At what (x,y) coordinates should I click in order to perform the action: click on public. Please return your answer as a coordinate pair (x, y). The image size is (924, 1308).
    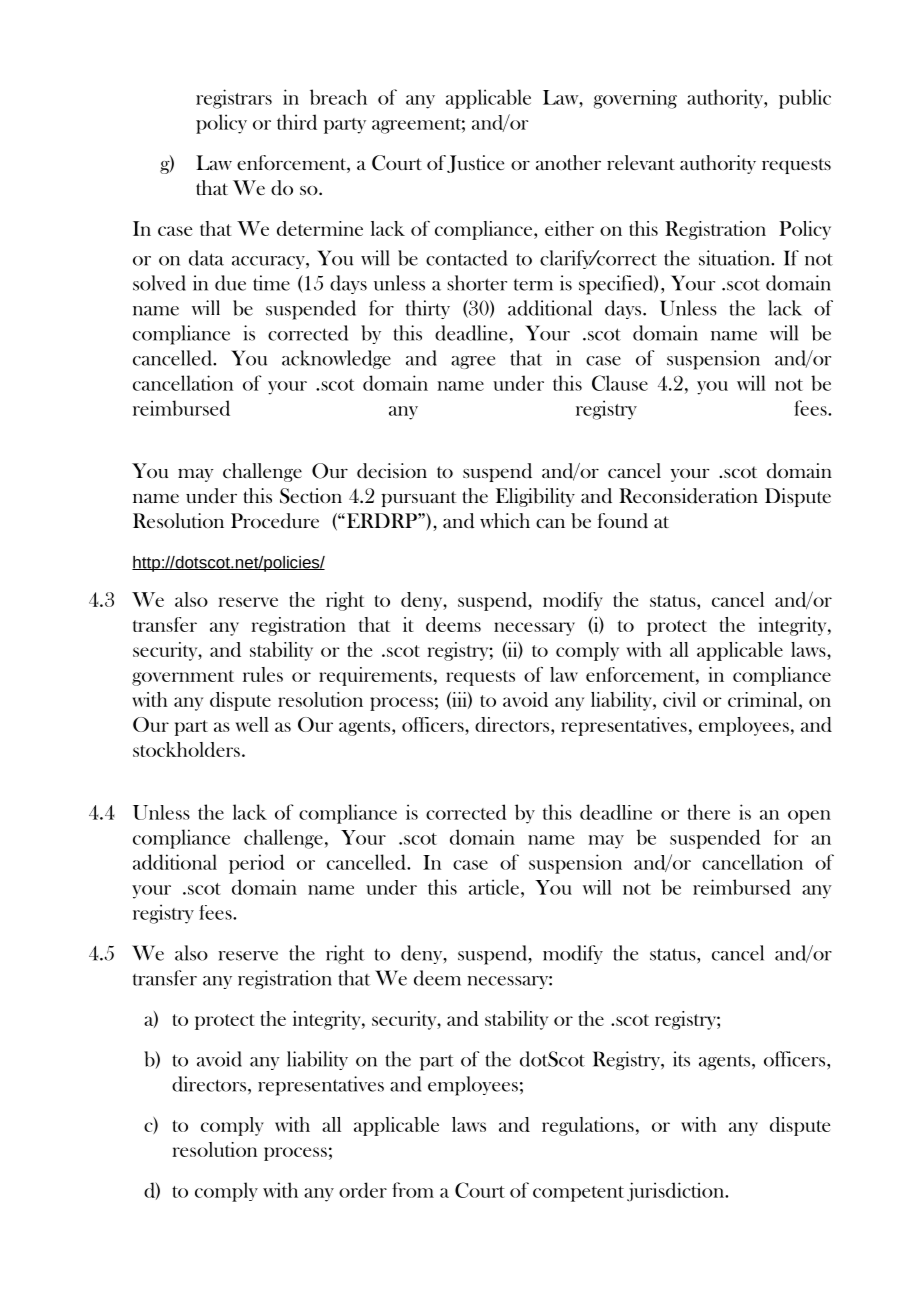
    Looking at the image, I should click on (805, 99).
